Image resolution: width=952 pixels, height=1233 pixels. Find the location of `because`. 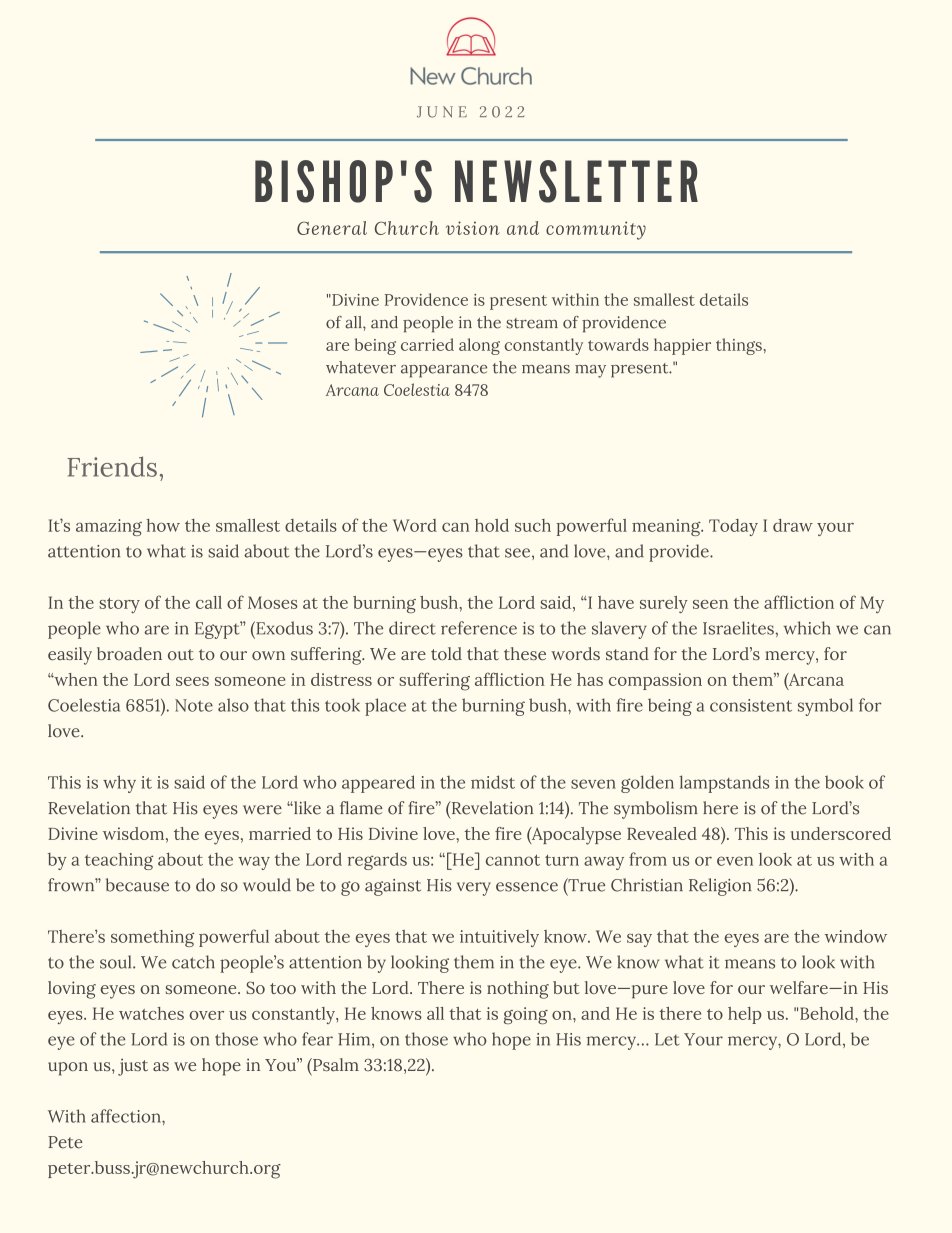

because is located at coordinates (137, 885).
